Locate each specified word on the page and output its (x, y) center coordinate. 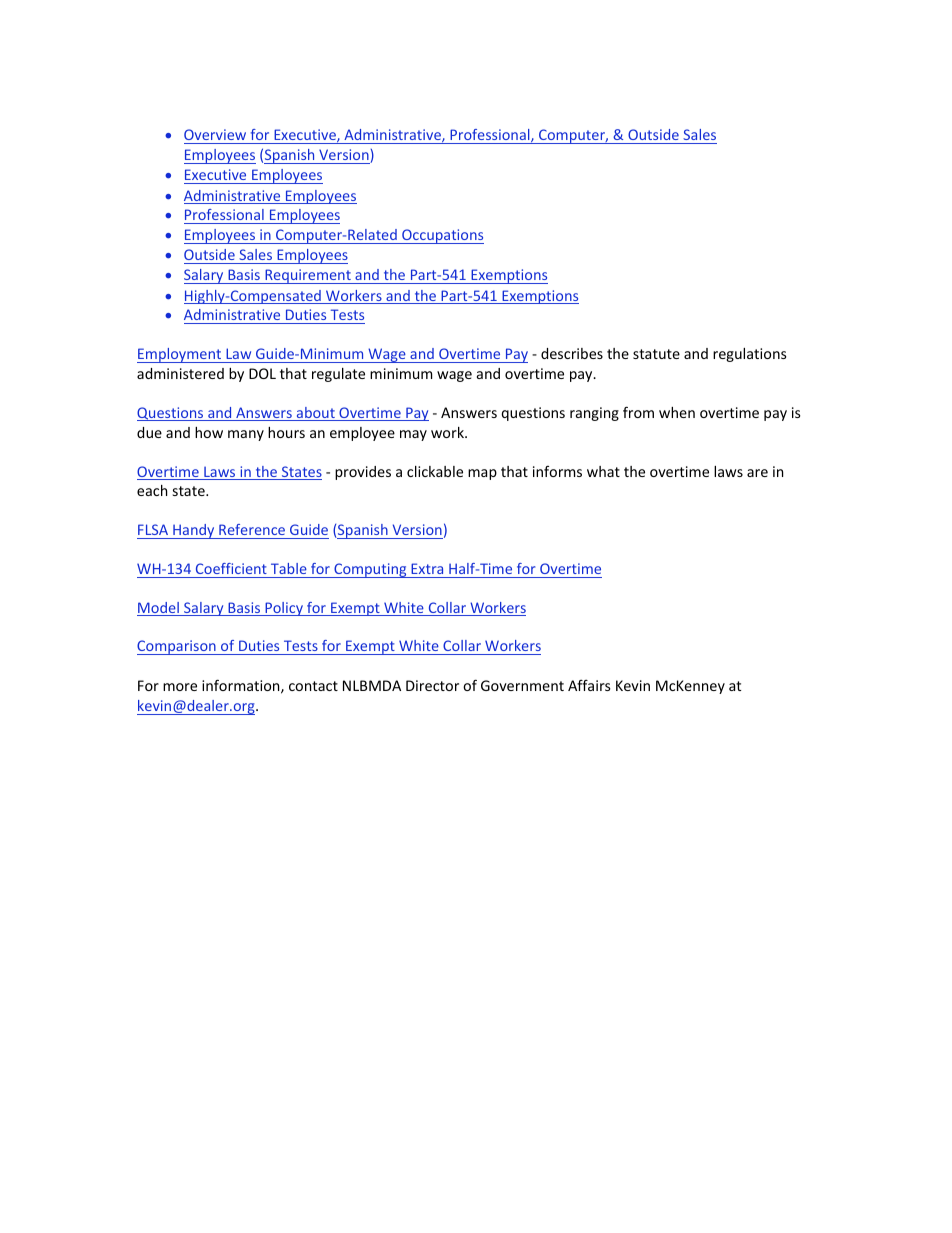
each (152, 490)
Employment (180, 355)
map (482, 474)
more (180, 687)
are (757, 473)
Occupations (442, 236)
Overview (215, 134)
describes (572, 353)
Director (432, 685)
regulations (750, 355)
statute (656, 354)
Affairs (589, 685)
